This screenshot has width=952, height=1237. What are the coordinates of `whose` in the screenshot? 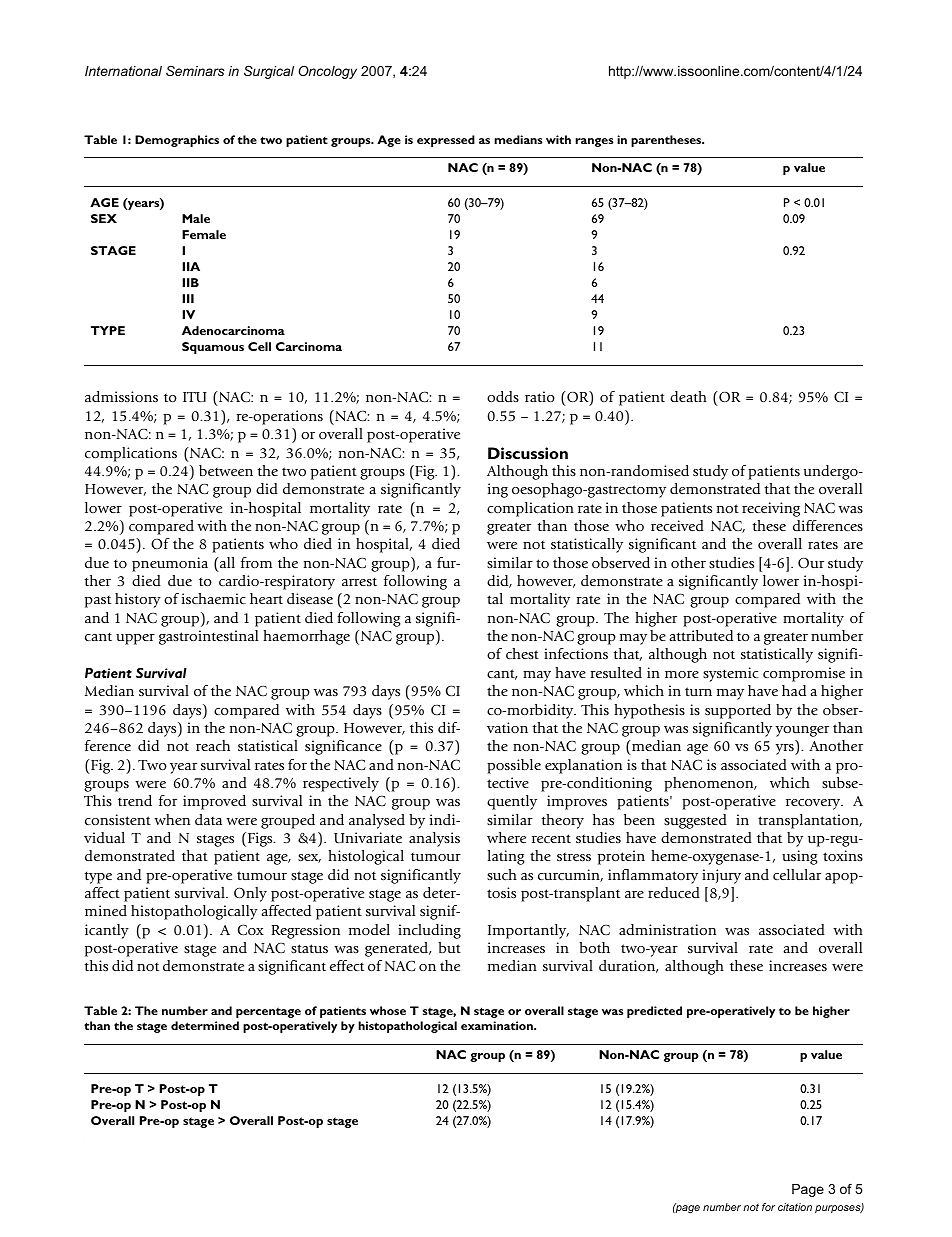 It's located at (388, 1010).
